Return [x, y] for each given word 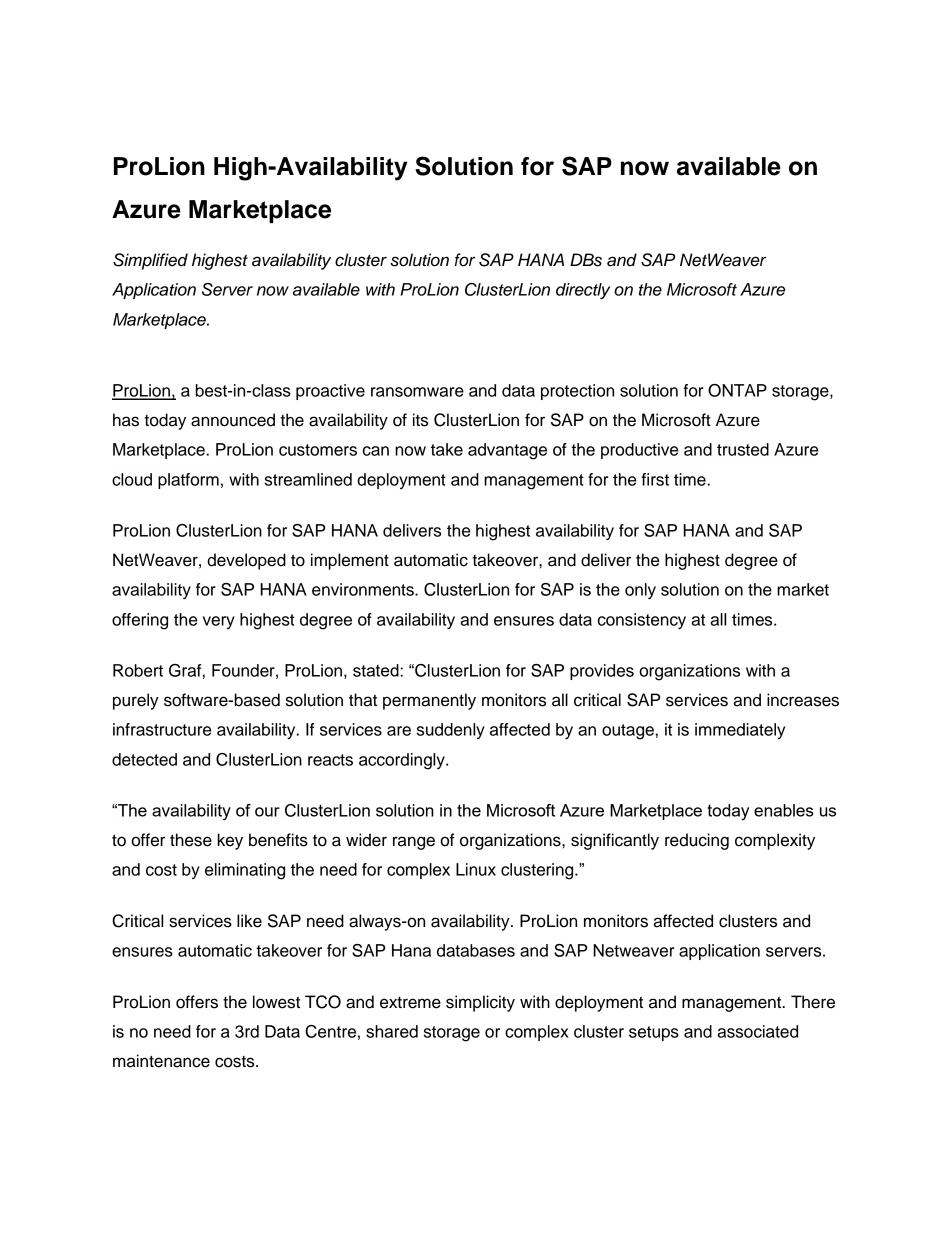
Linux [476, 869]
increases [803, 700]
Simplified [150, 261]
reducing [697, 841]
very [219, 622]
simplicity [480, 1003]
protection [577, 392]
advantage [507, 451]
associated [757, 1031]
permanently [429, 701]
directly [583, 291]
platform [188, 481]
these [191, 840]
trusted [743, 449]
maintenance [161, 1061]
